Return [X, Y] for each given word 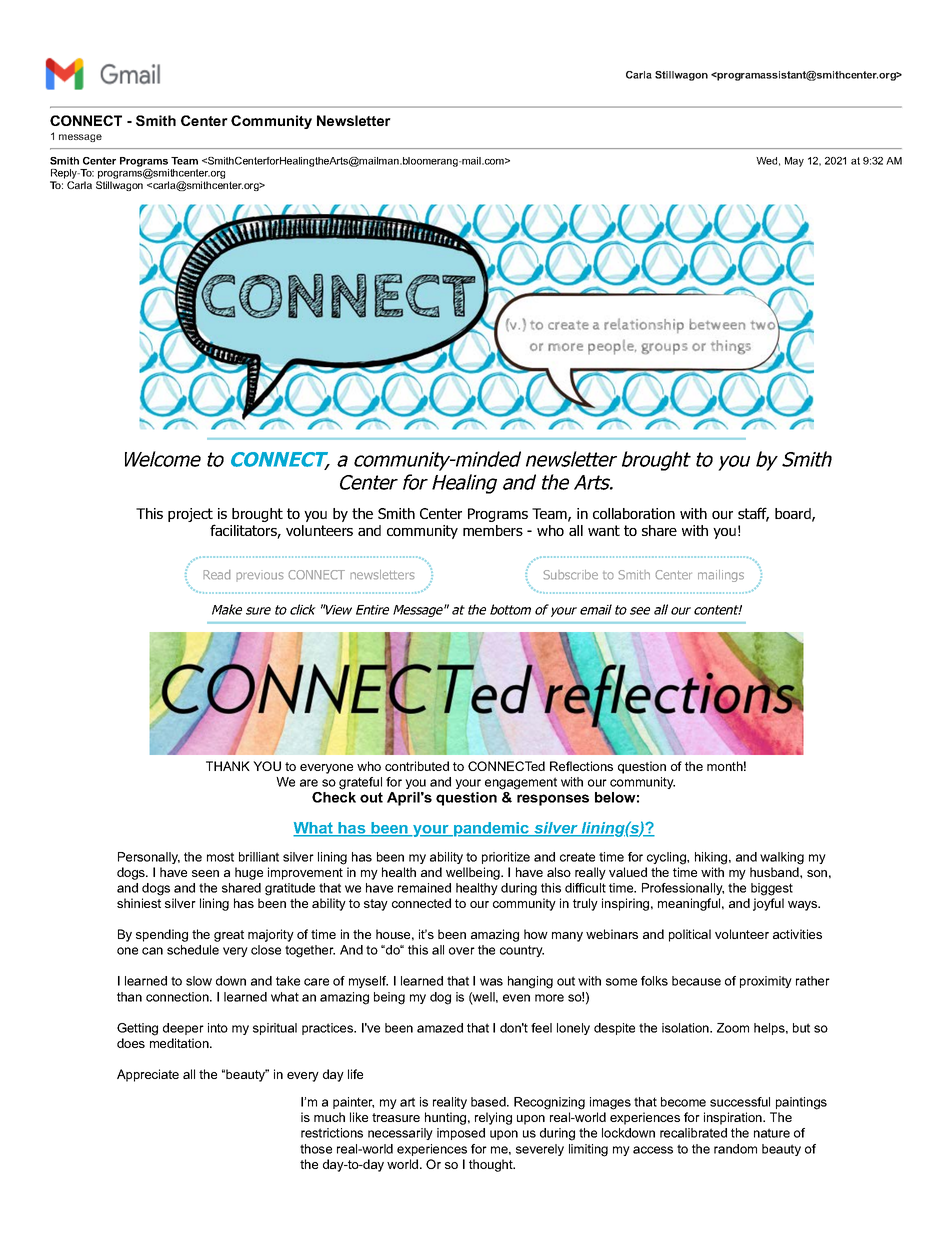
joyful [768, 904]
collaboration [634, 513]
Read [216, 575]
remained [424, 888]
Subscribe [570, 575]
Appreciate [148, 1075]
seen [205, 873]
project [191, 516]
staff [753, 514]
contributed [417, 766]
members [493, 530]
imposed [461, 1134]
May [794, 162]
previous [260, 576]
